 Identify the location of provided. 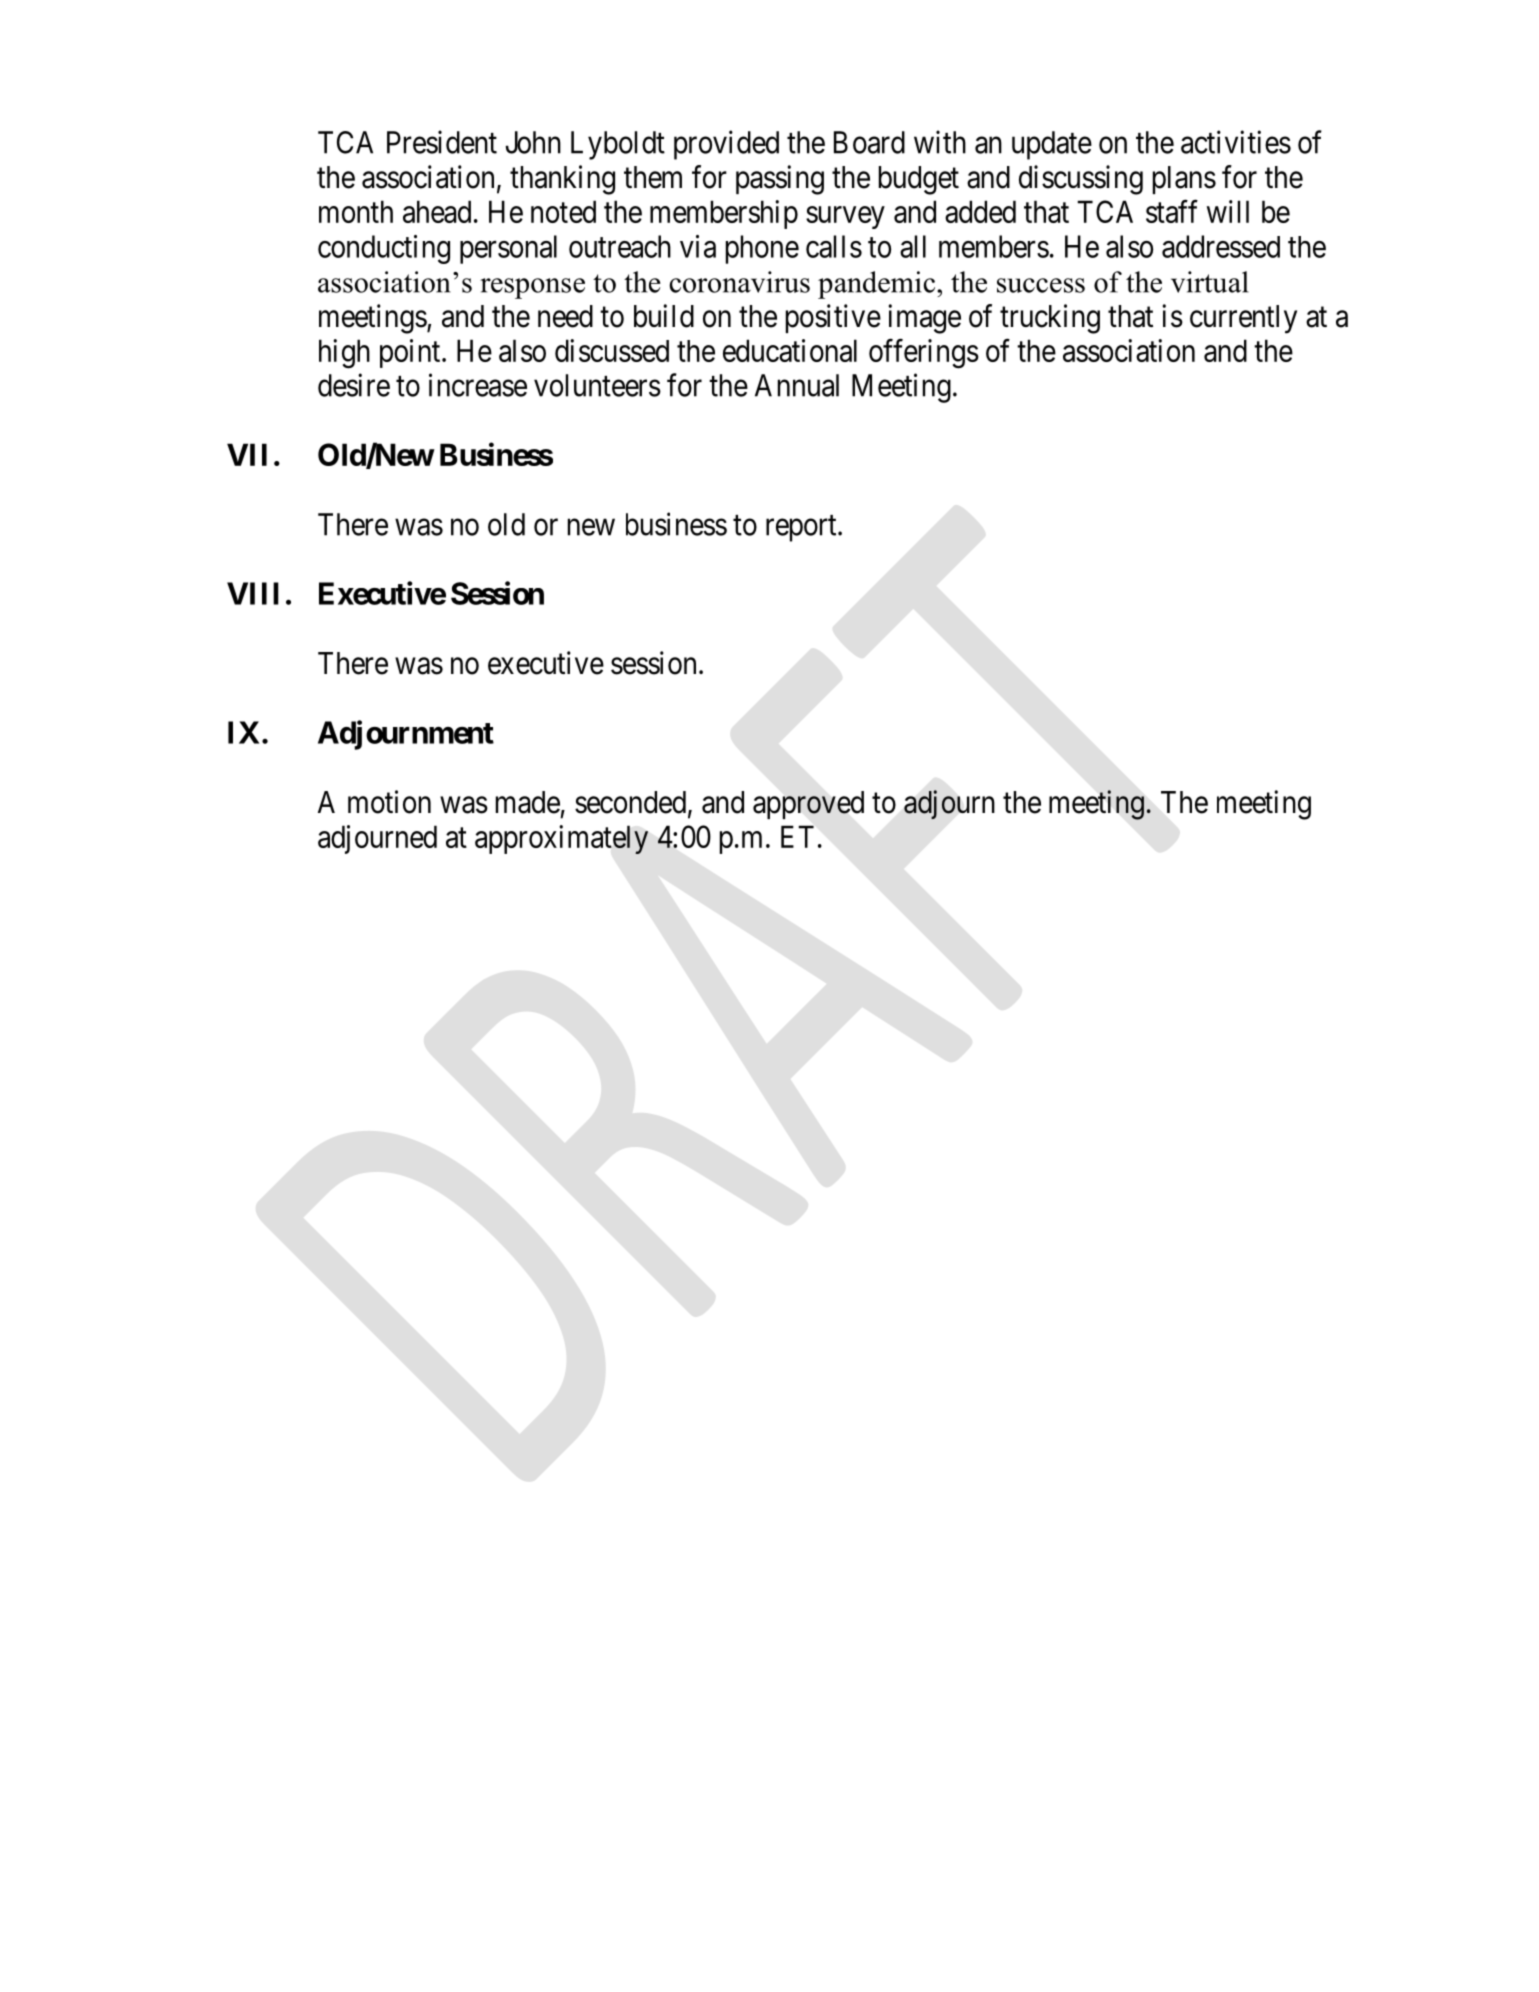
(726, 145).
